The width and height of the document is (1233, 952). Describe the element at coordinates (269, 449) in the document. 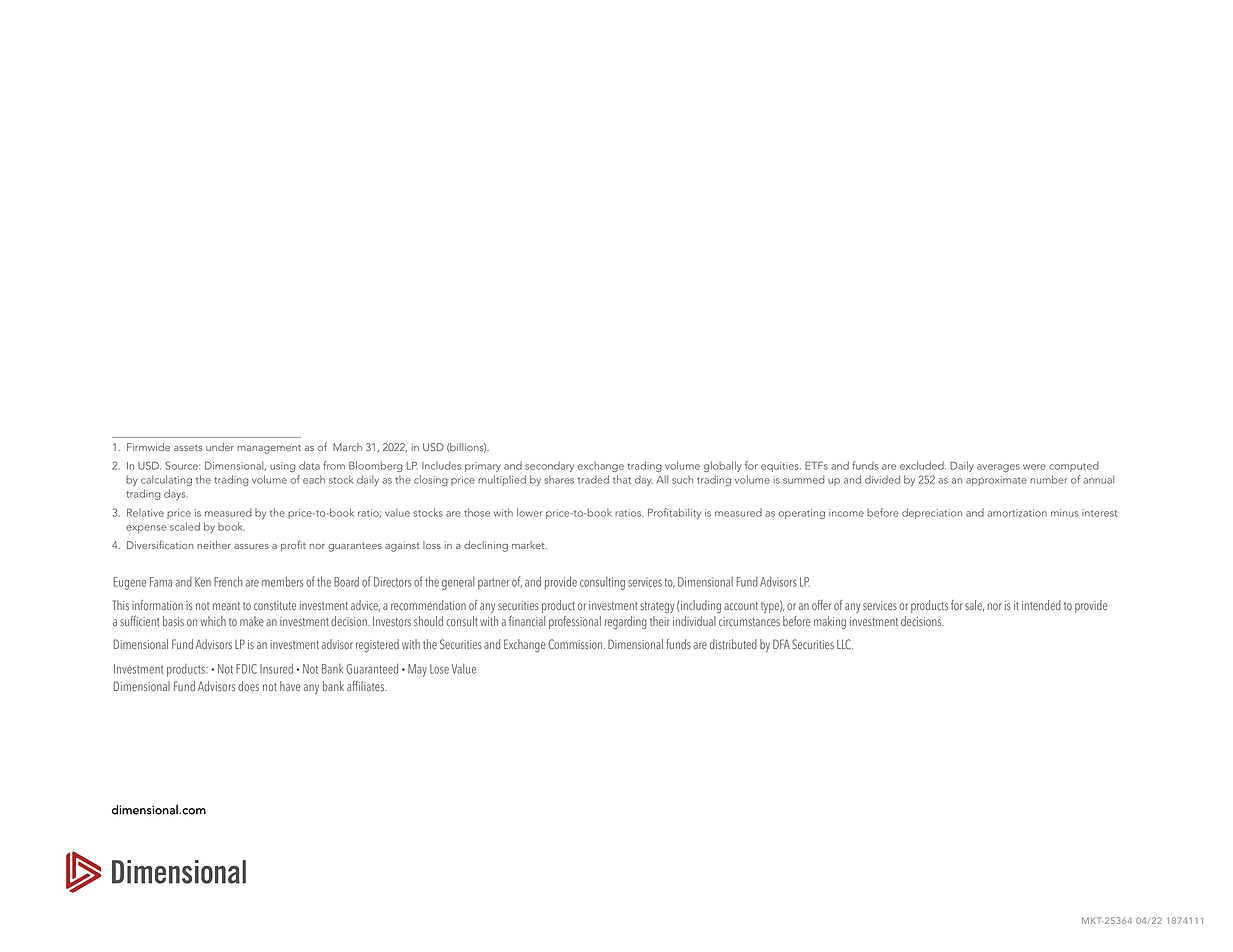

I see `management` at that location.
